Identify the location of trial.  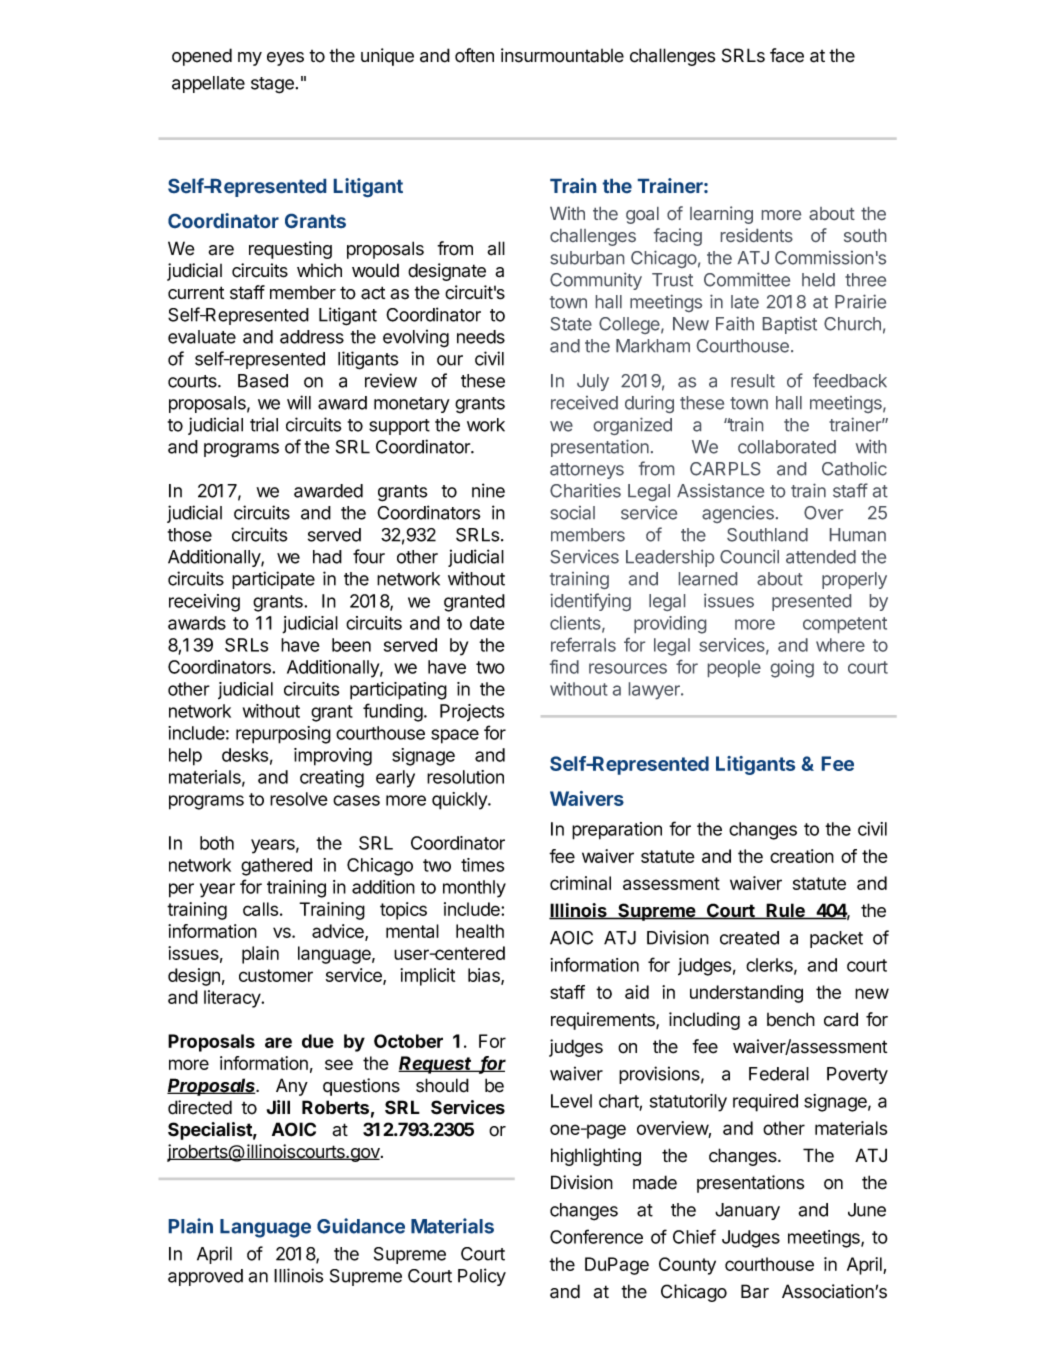
(264, 424).
